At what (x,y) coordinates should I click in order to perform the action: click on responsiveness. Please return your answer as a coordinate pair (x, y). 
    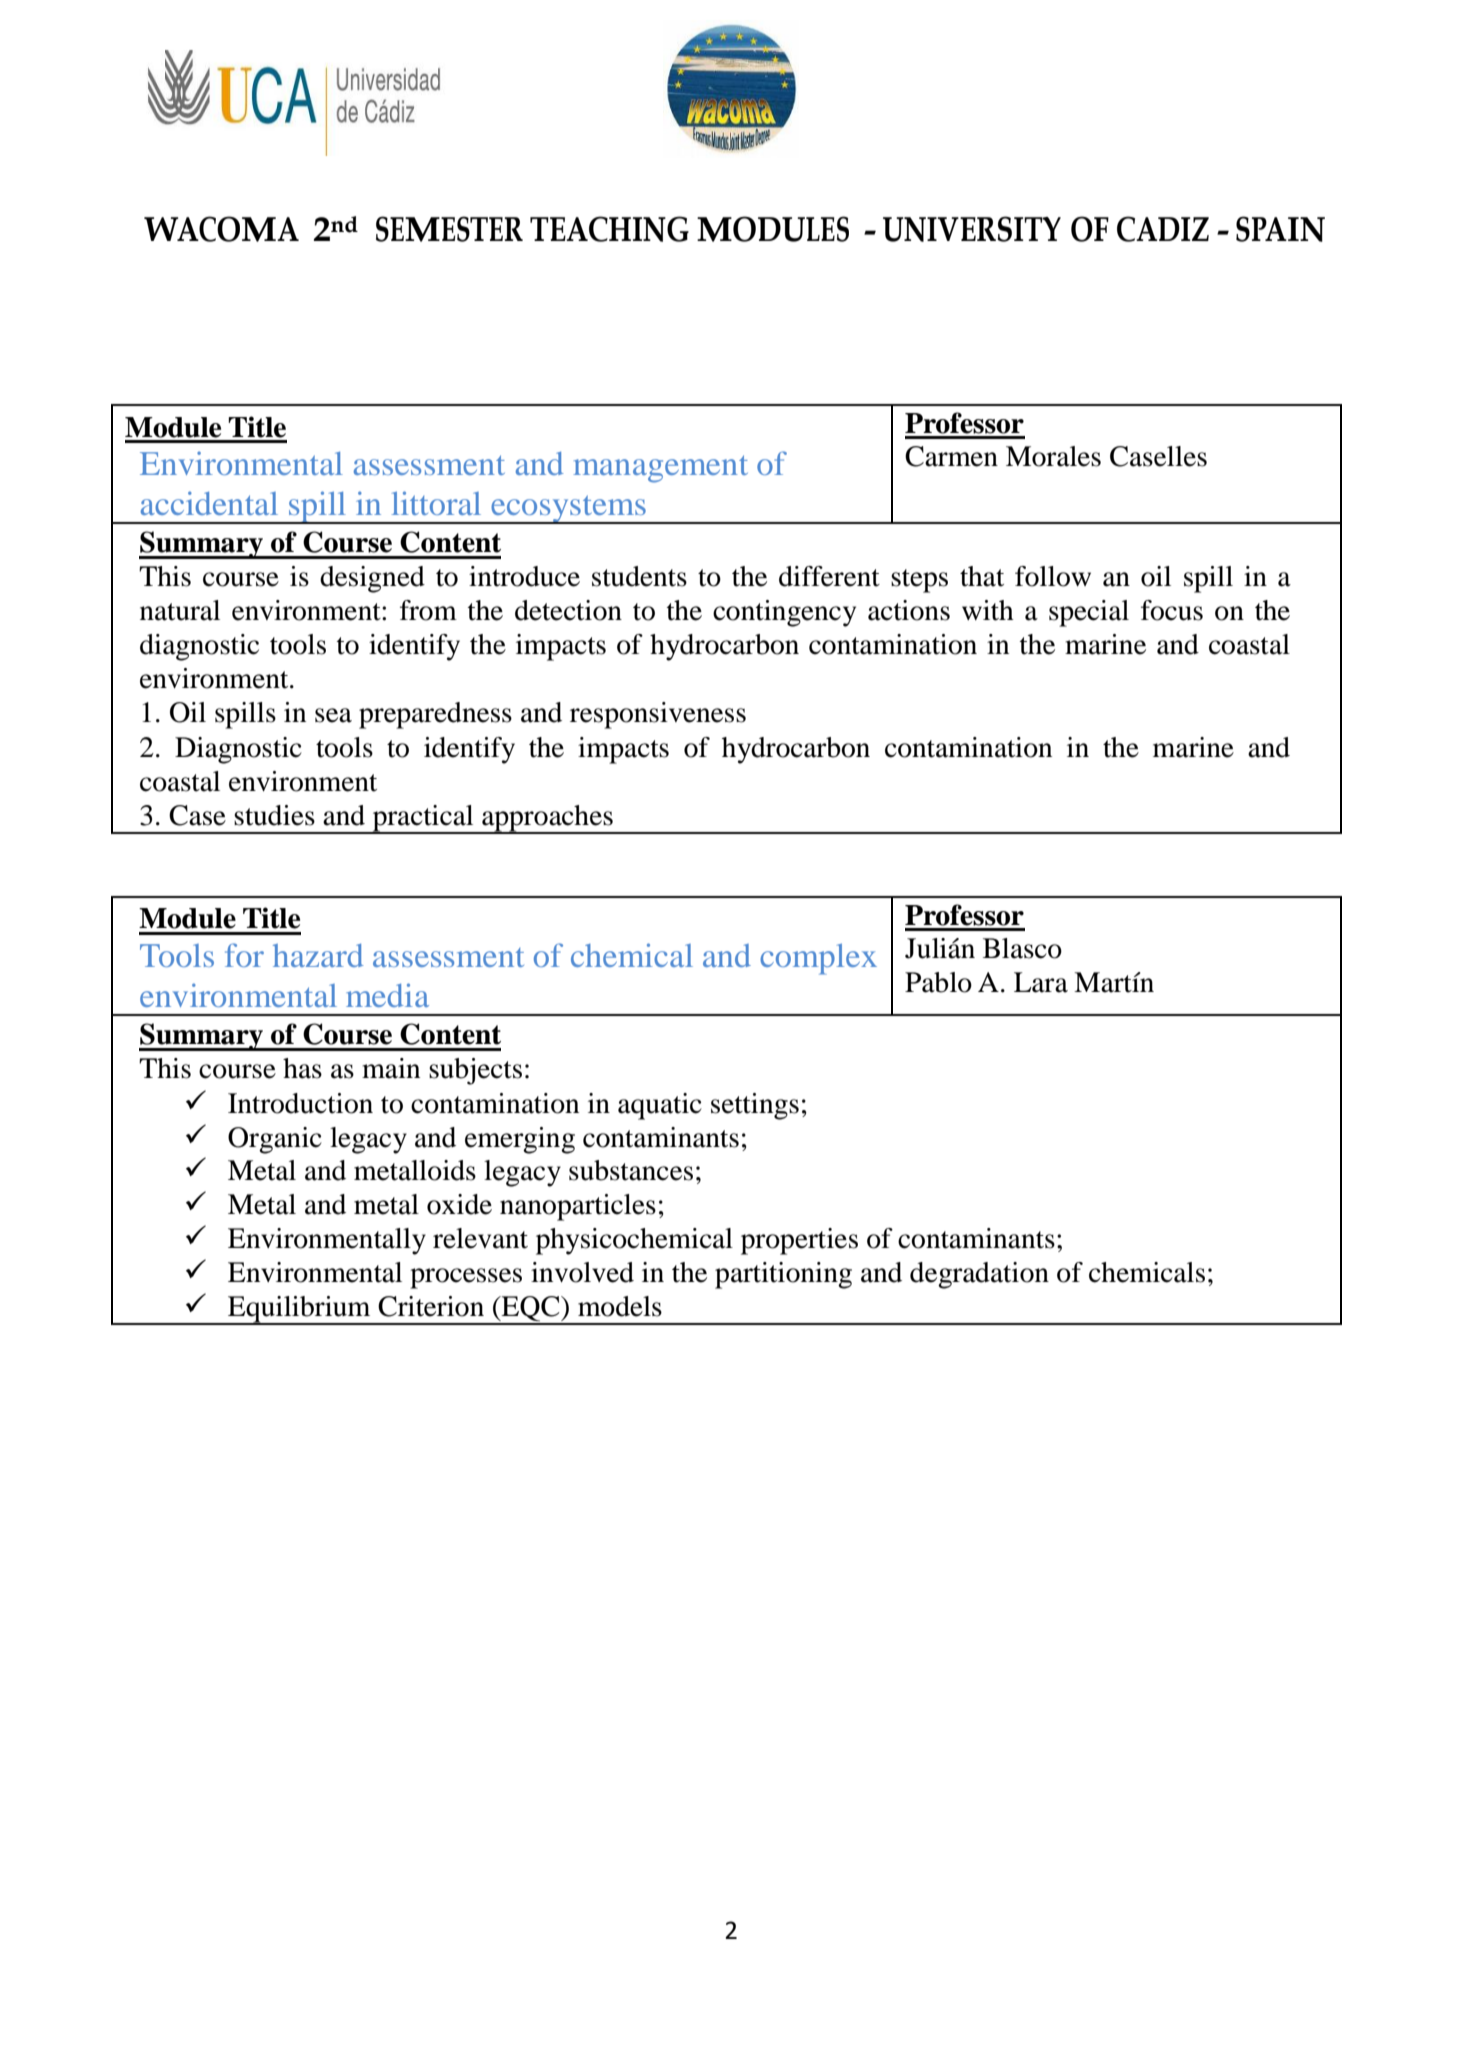
    Looking at the image, I should click on (658, 715).
